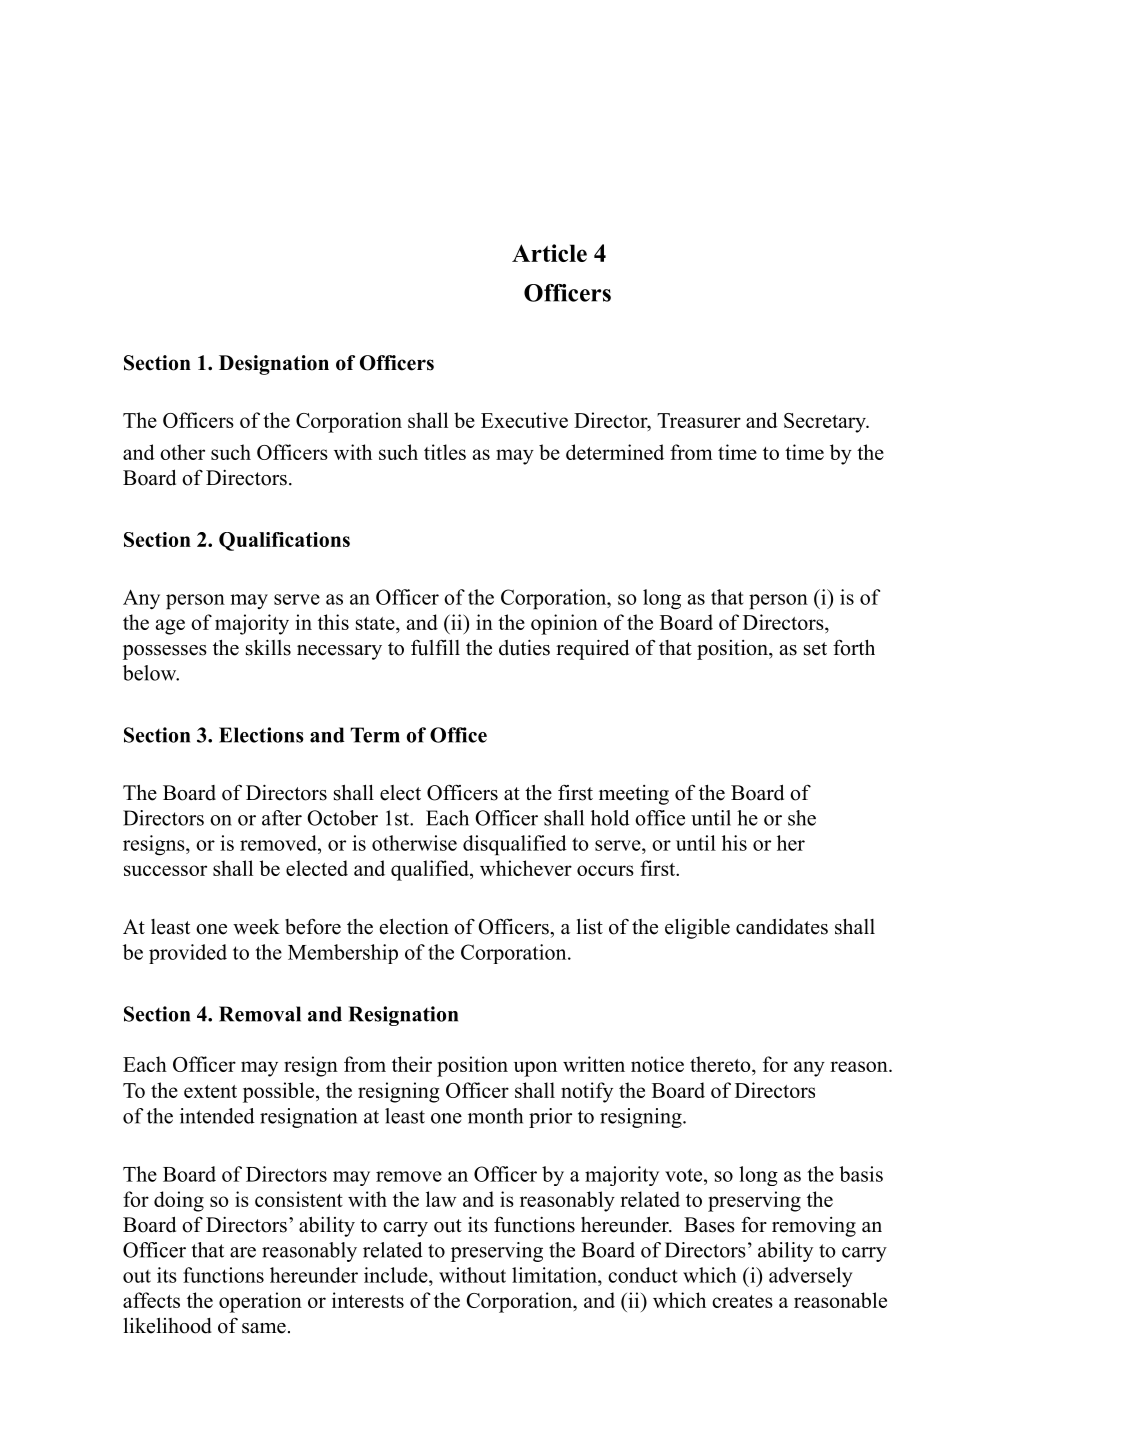 The width and height of the page is (1121, 1451). Describe the element at coordinates (802, 818) in the page. I see `she` at that location.
